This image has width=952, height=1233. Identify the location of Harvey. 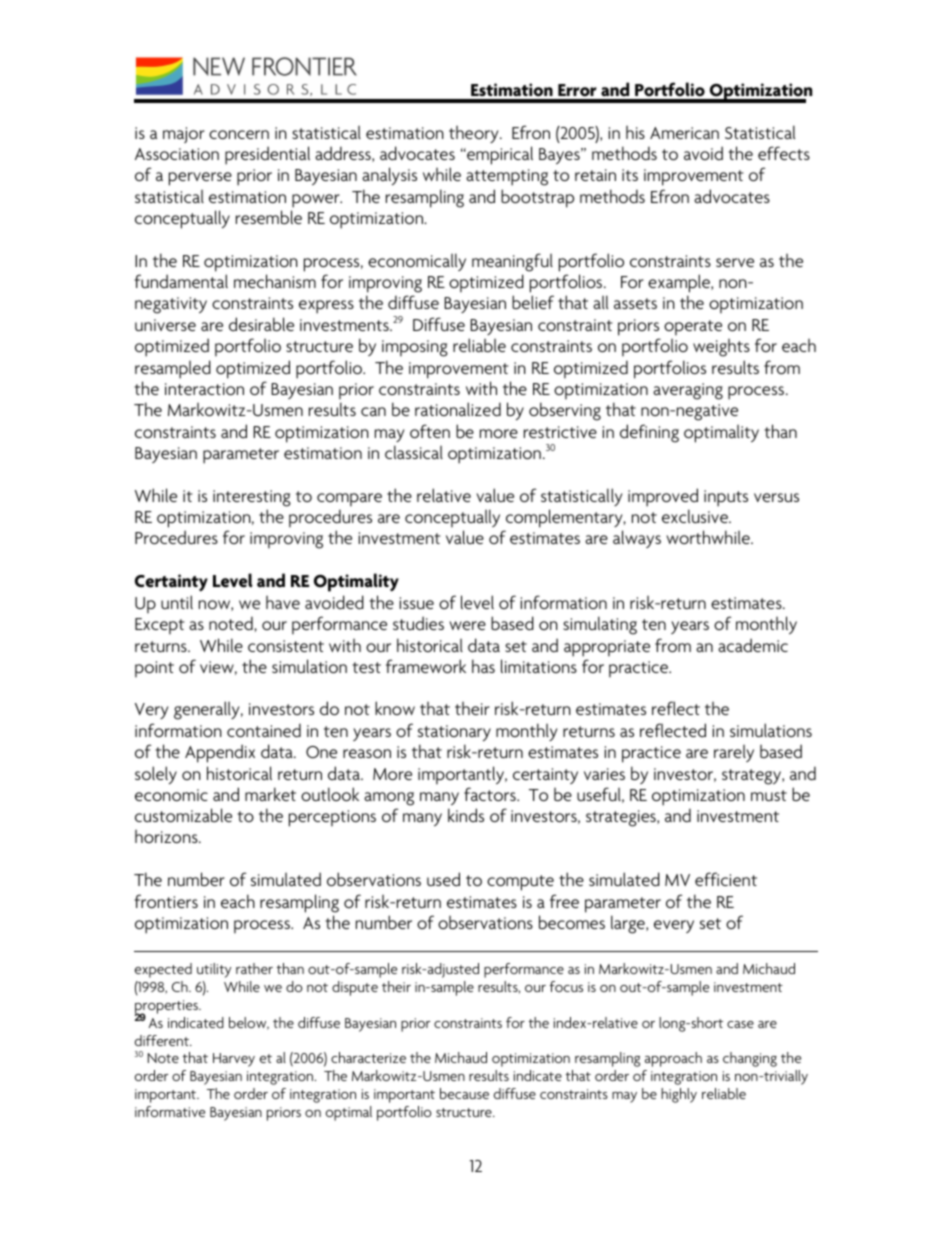
(234, 1060).
